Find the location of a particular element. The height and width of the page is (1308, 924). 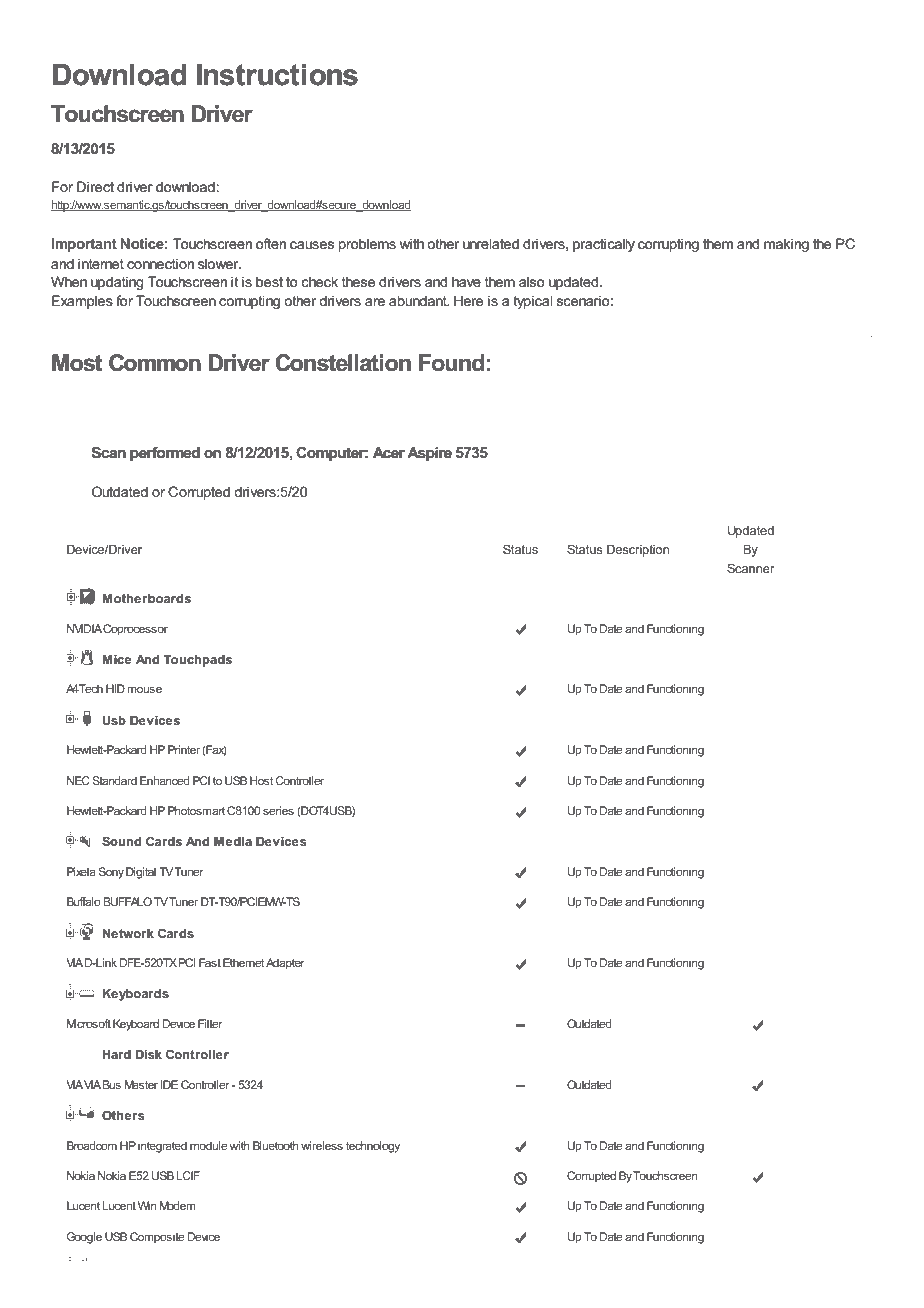

making is located at coordinates (786, 245).
